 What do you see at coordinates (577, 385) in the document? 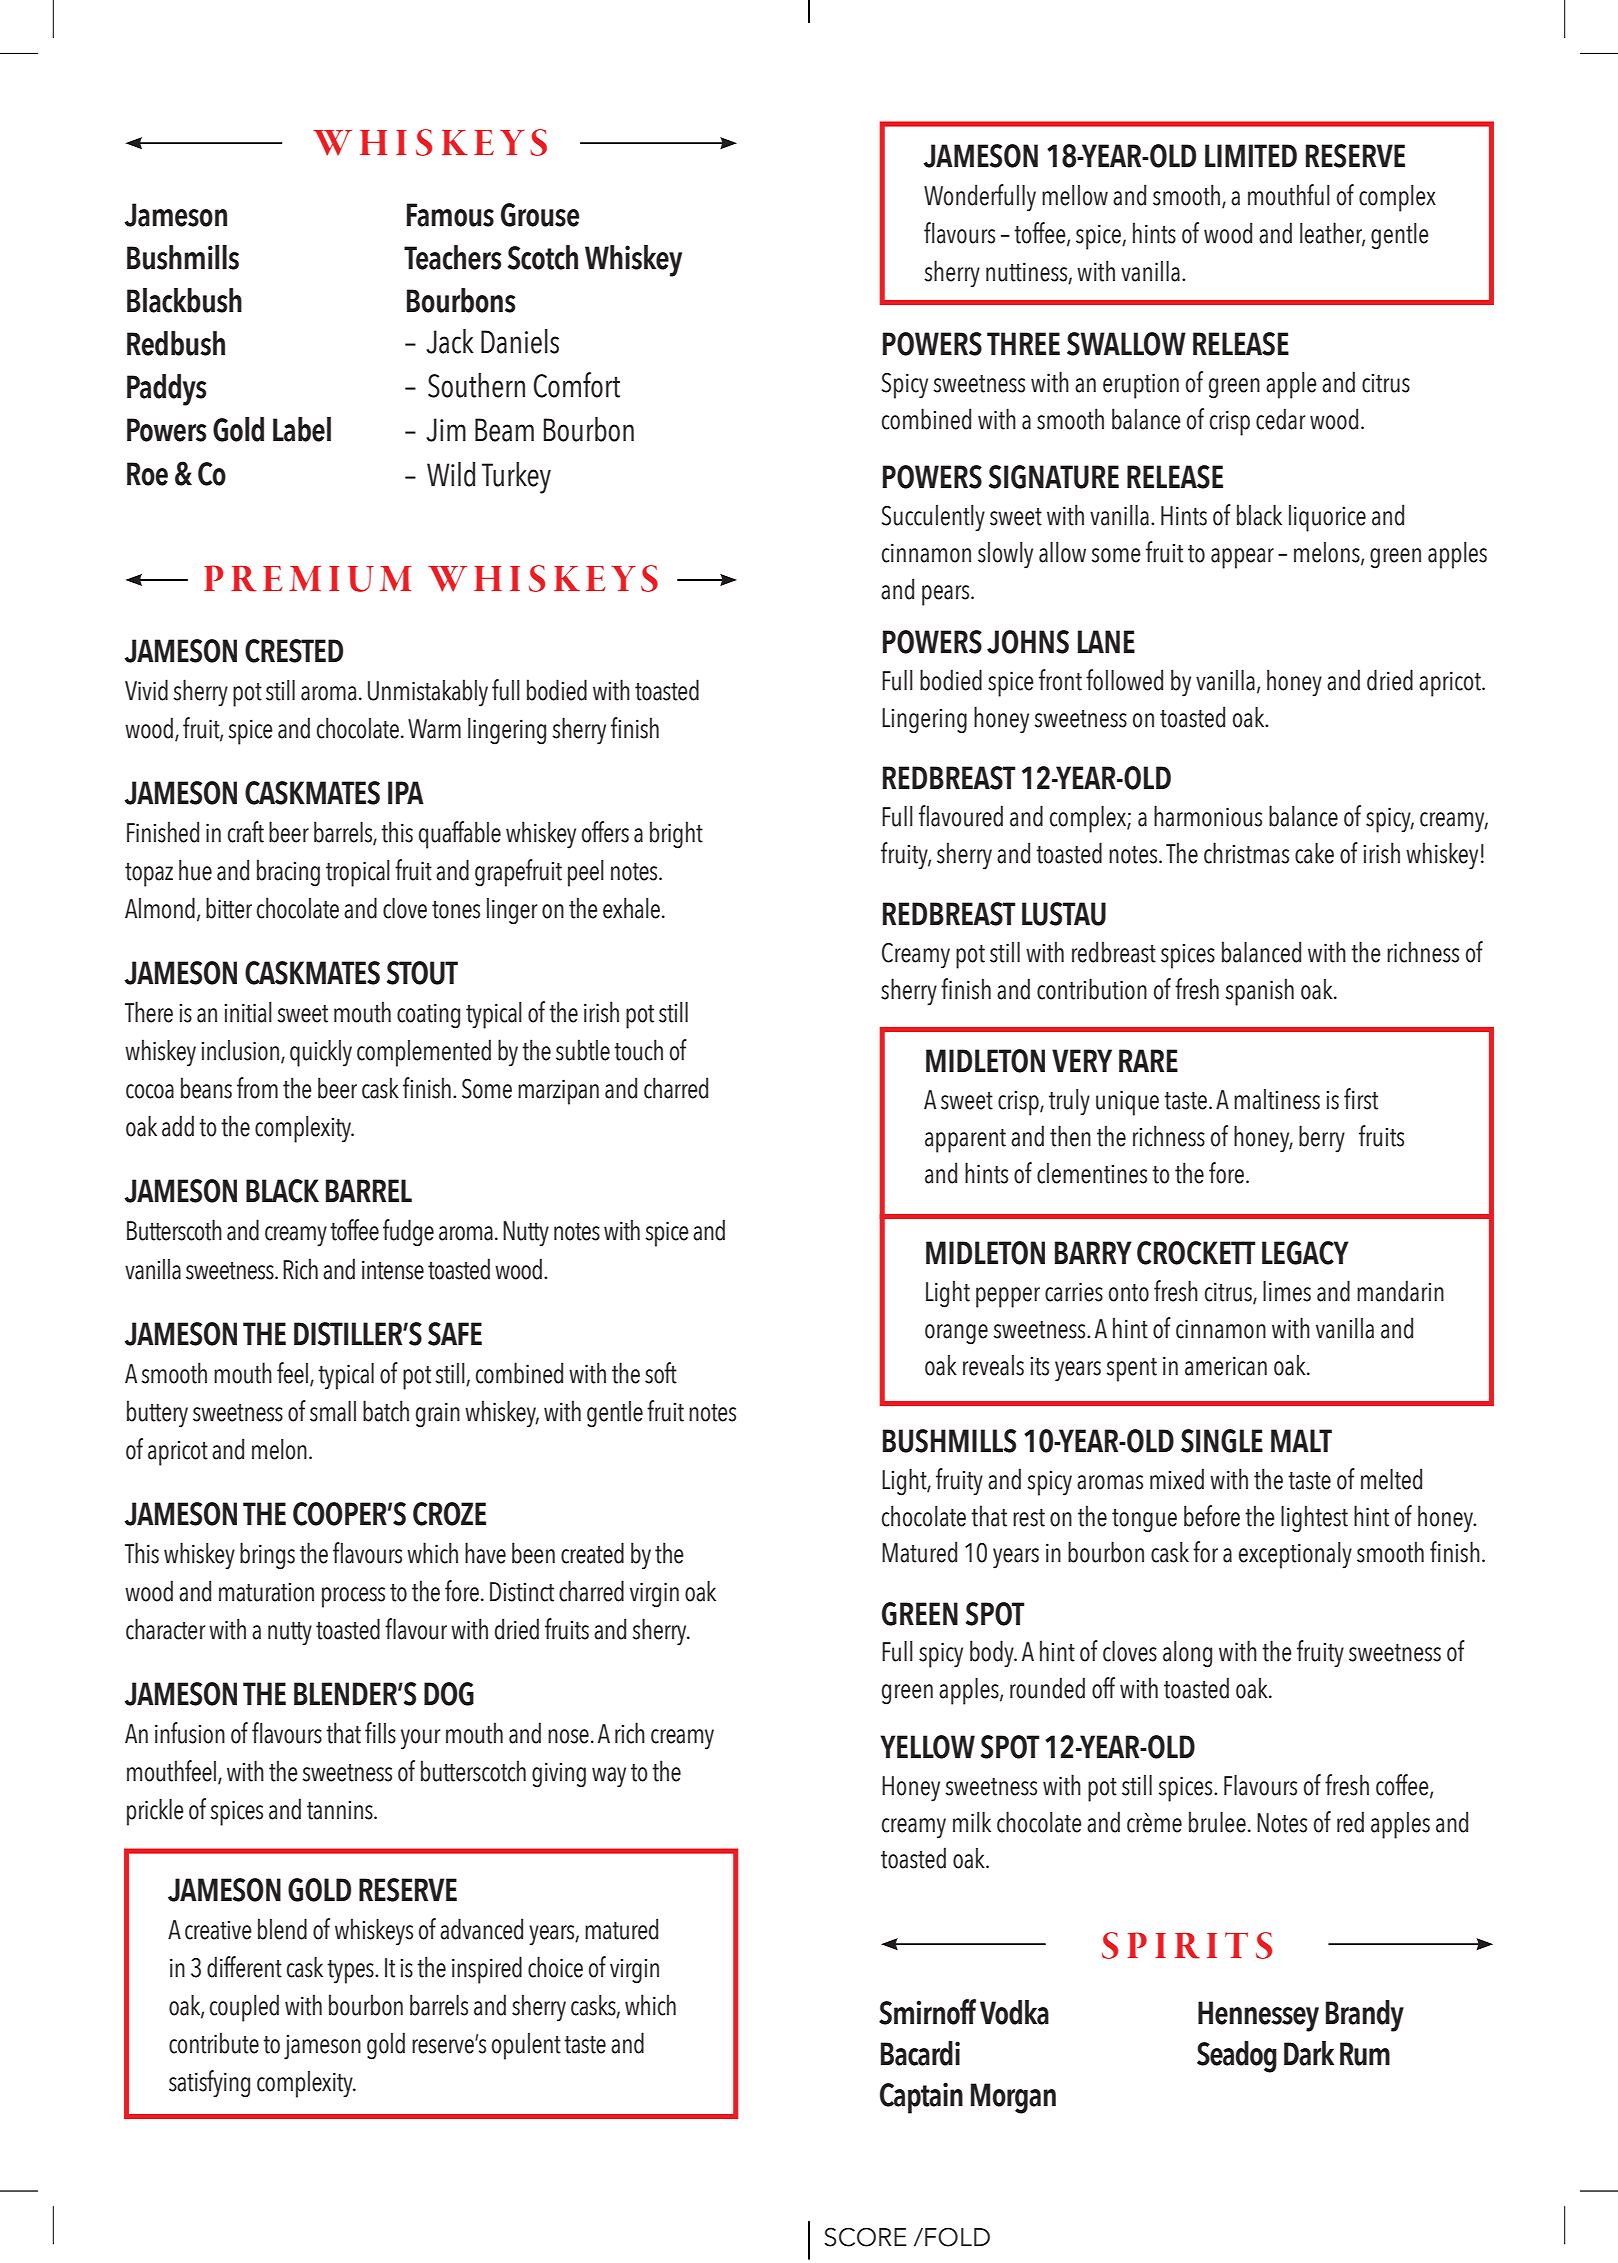
I see `Comfort` at bounding box center [577, 385].
